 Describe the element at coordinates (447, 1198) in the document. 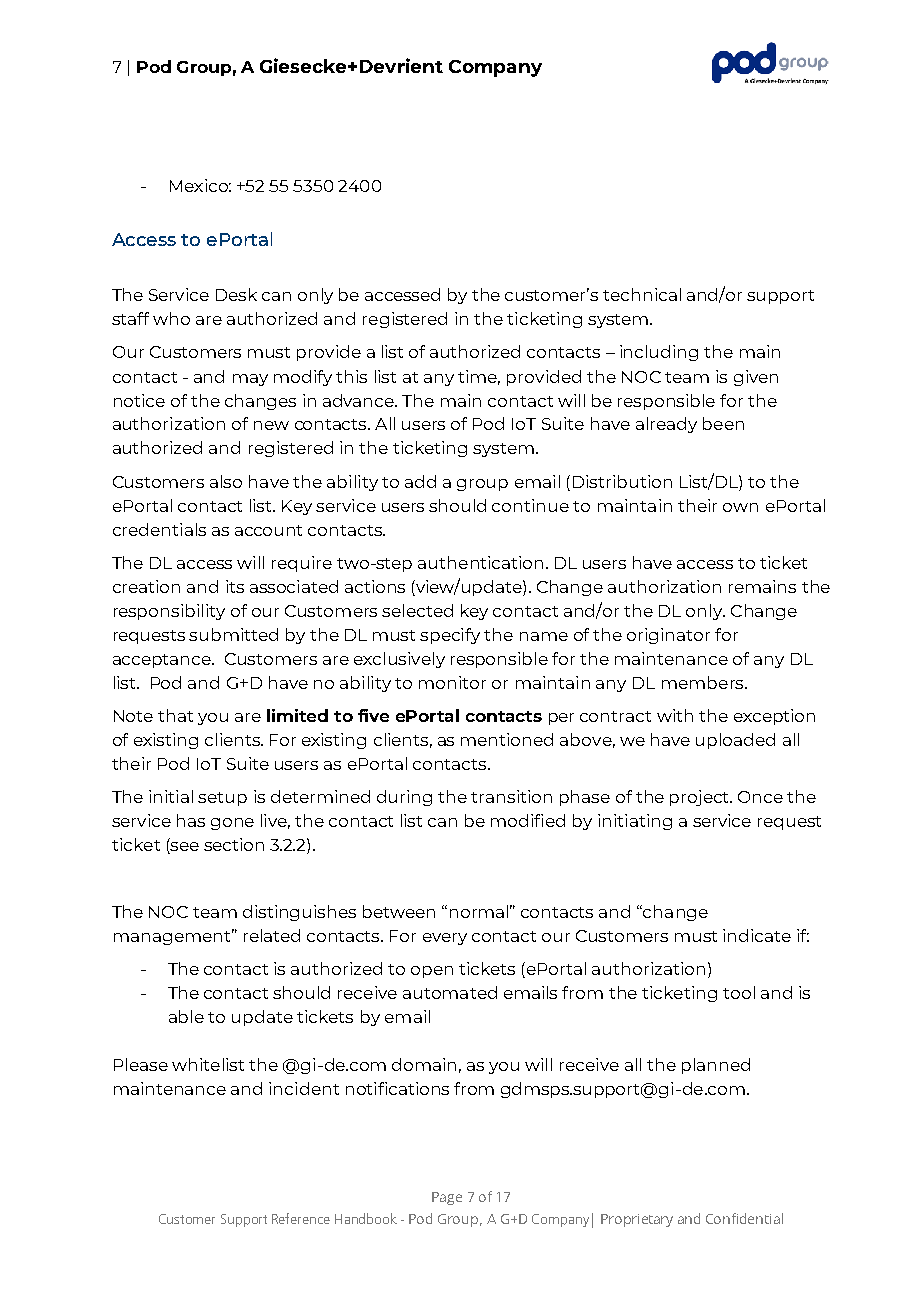

I see `Page` at that location.
